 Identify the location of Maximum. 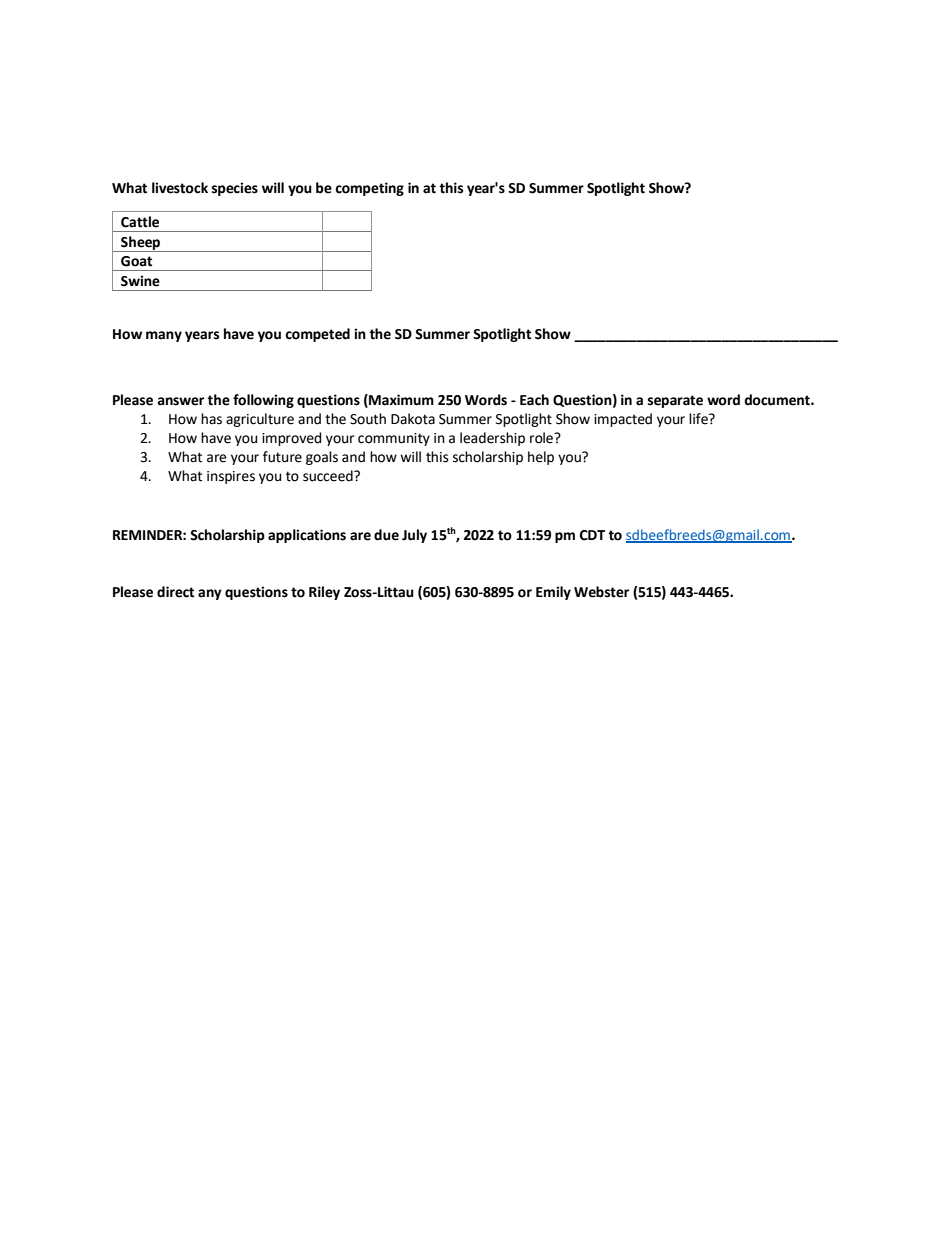
(400, 400).
